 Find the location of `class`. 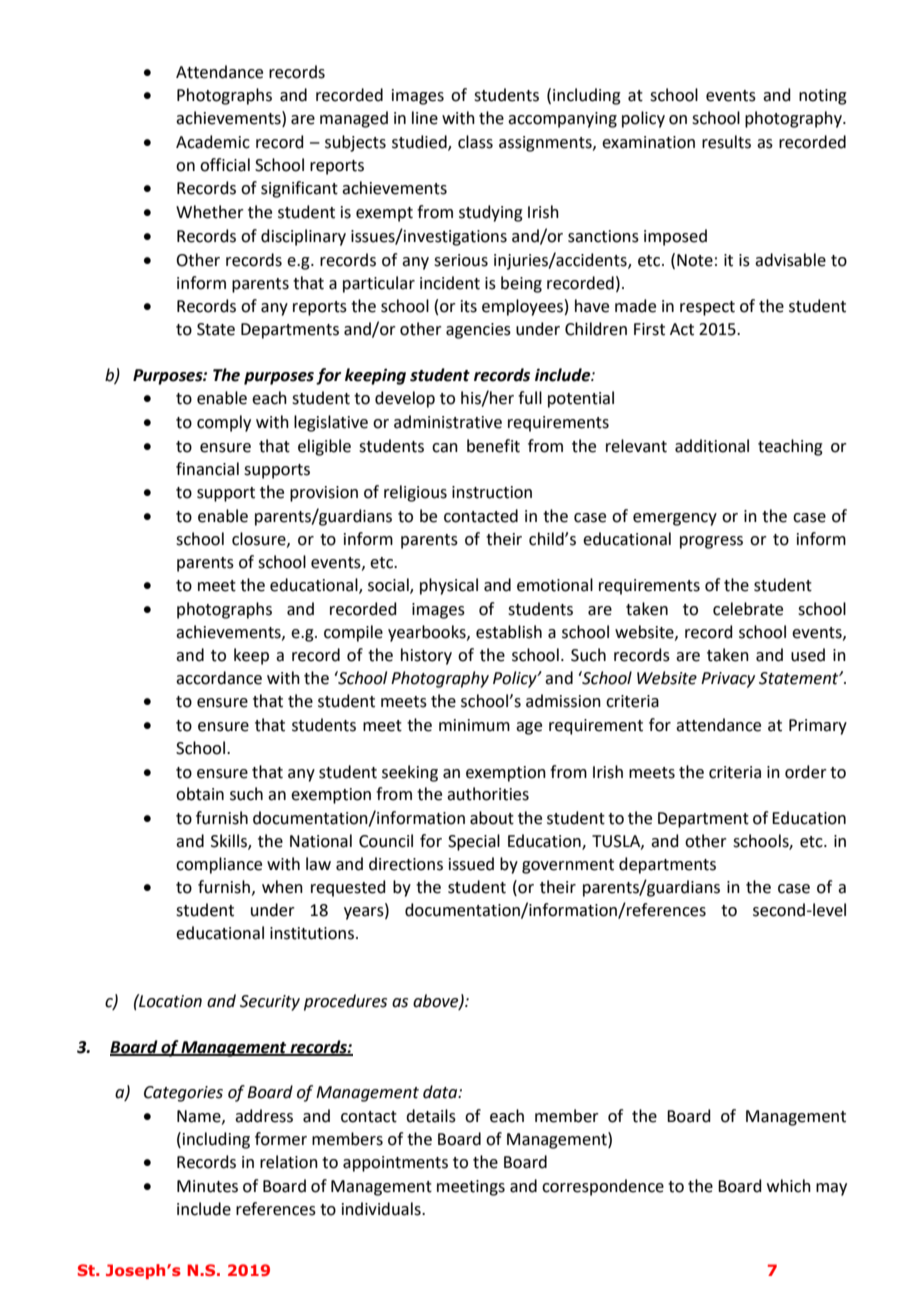

class is located at coordinates (475, 142).
